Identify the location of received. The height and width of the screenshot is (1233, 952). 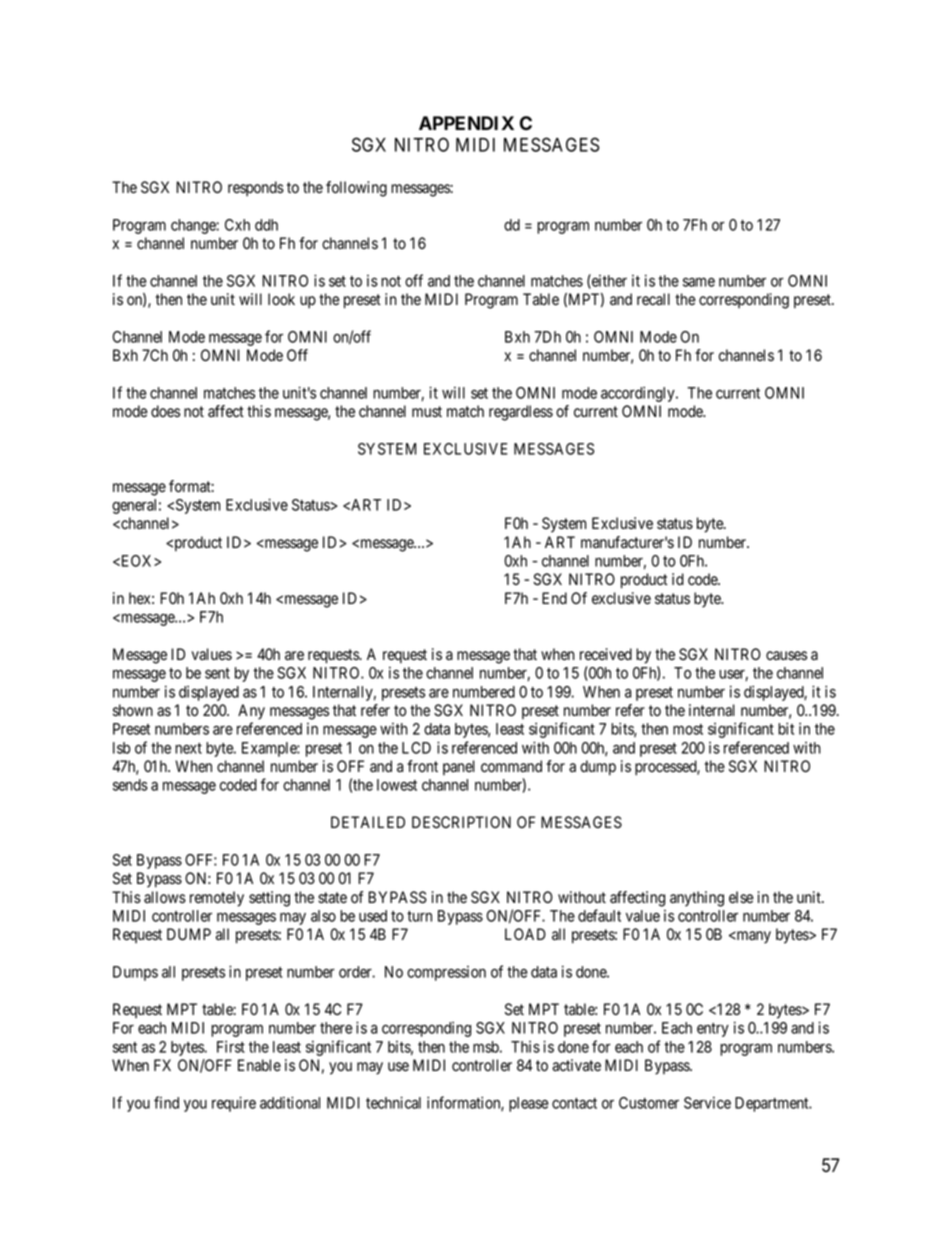
(606, 654).
